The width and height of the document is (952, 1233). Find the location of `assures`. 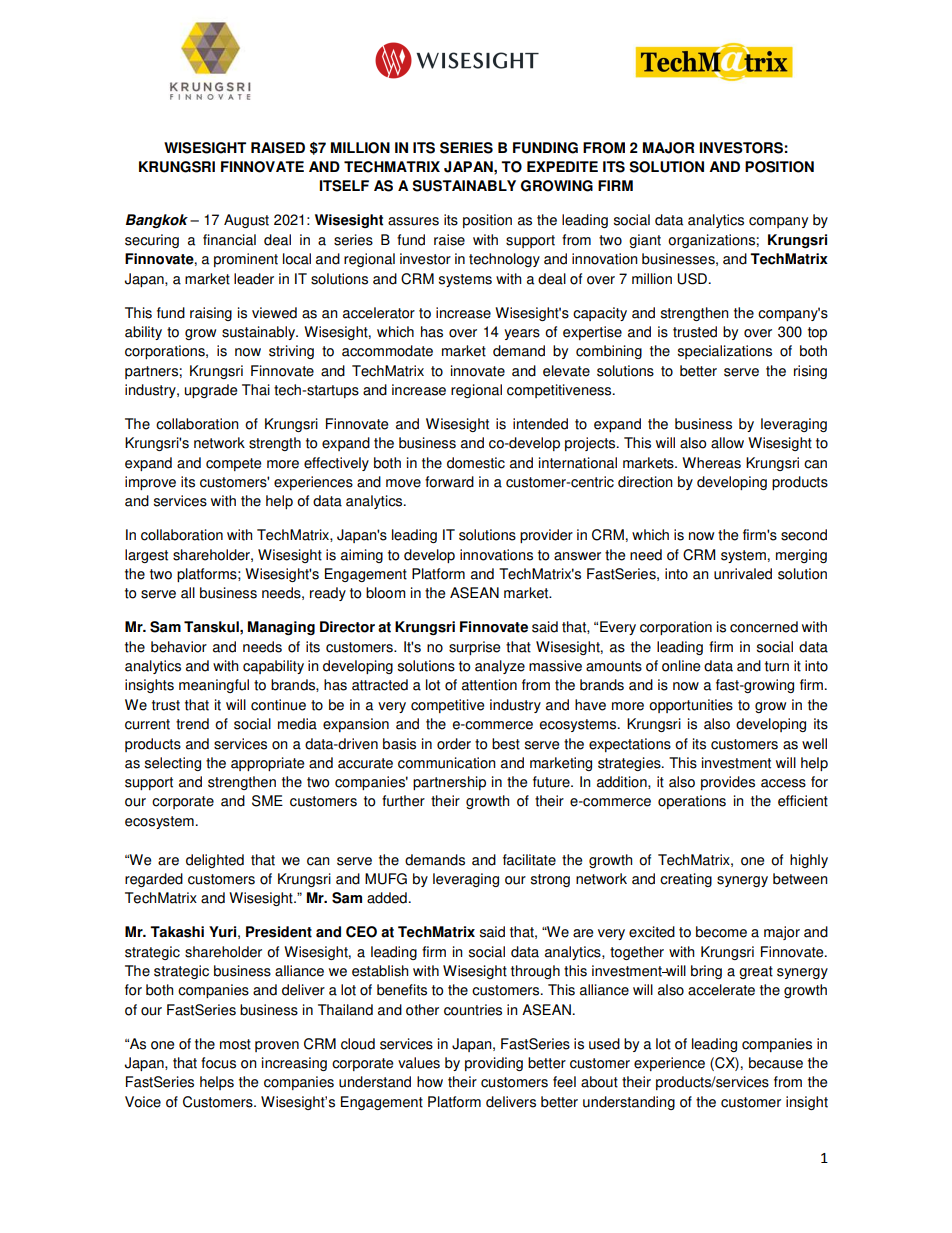

assures is located at coordinates (413, 221).
